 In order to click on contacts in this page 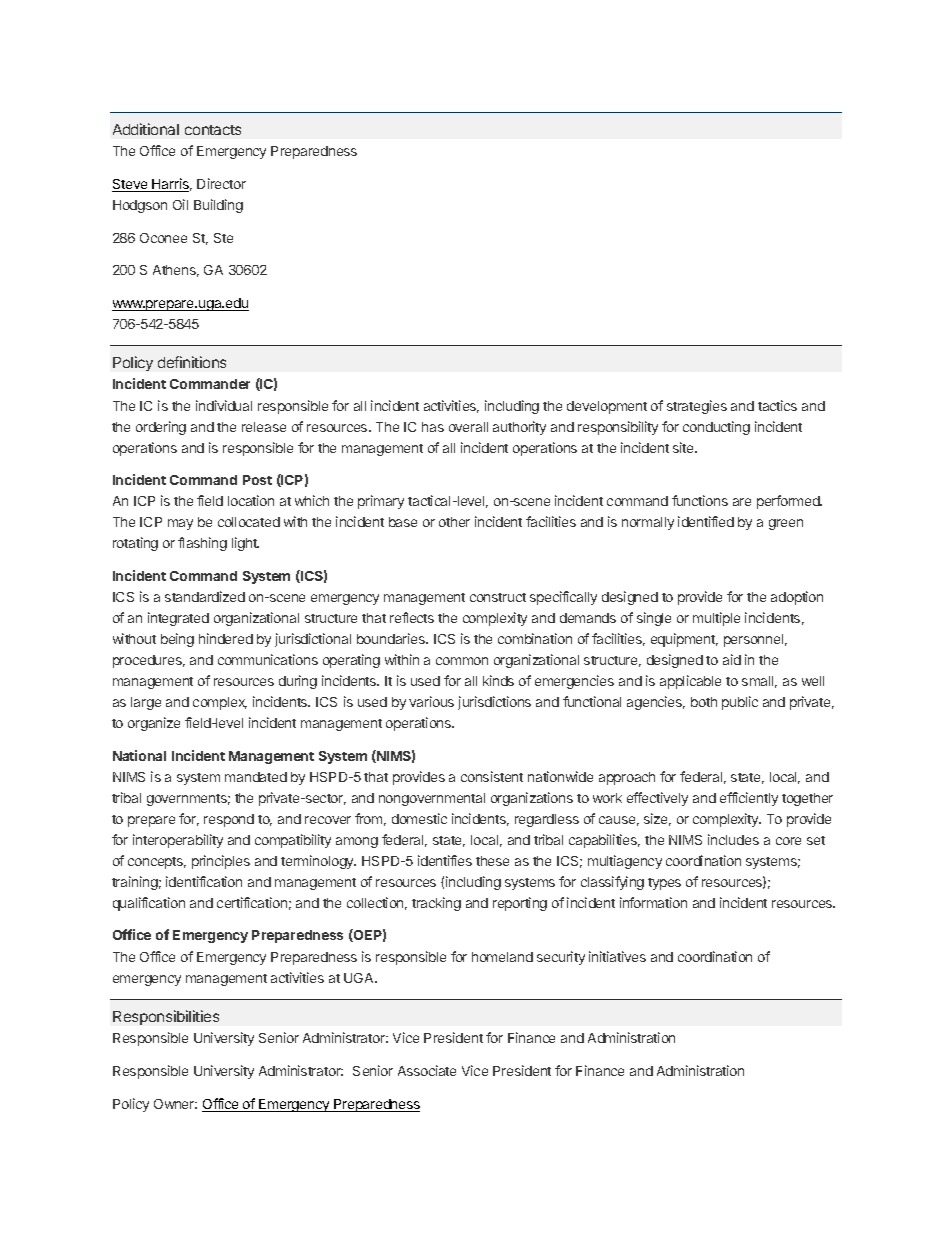, I will do `click(213, 130)`.
